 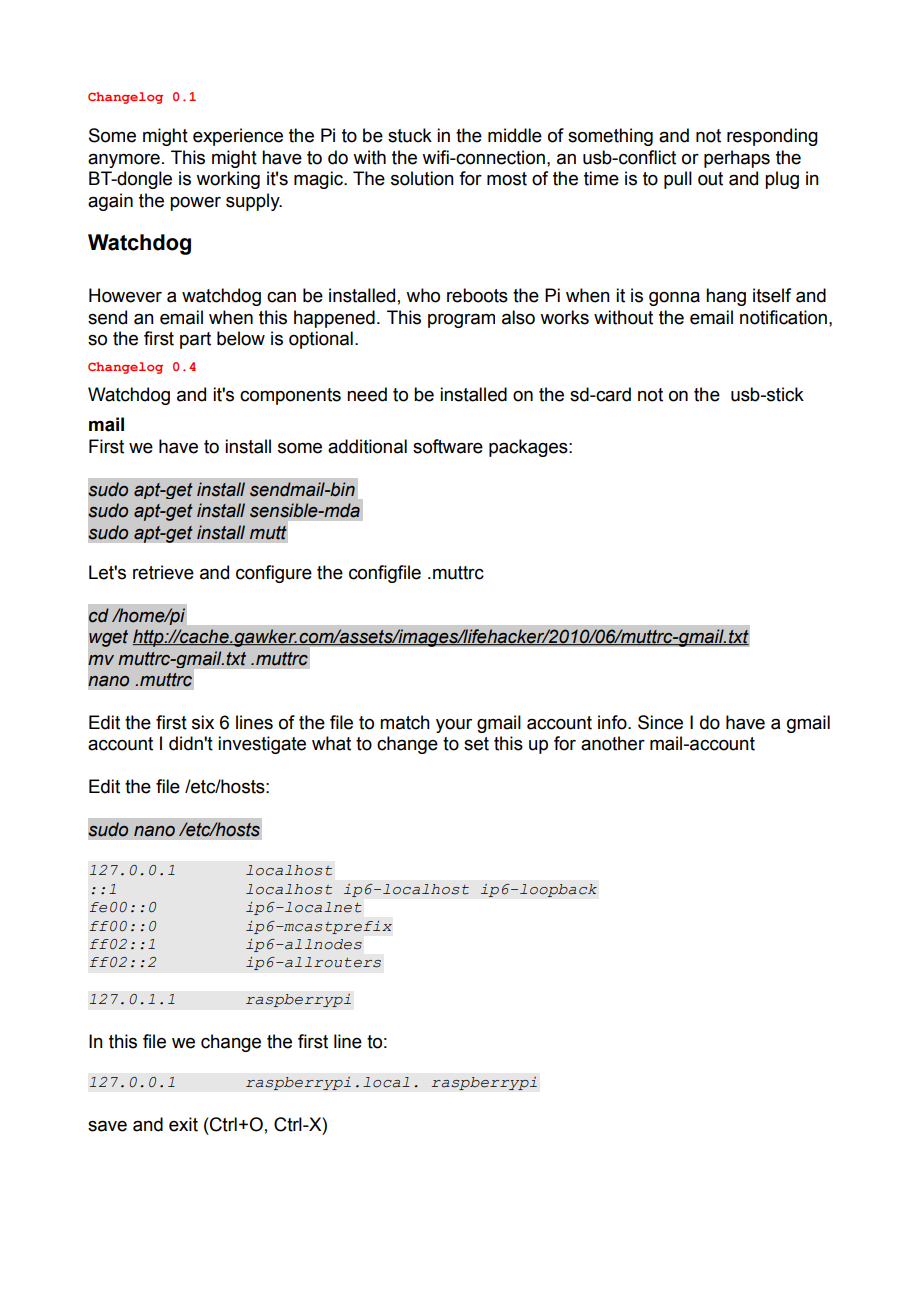 What do you see at coordinates (660, 722) in the image?
I see `Since` at bounding box center [660, 722].
